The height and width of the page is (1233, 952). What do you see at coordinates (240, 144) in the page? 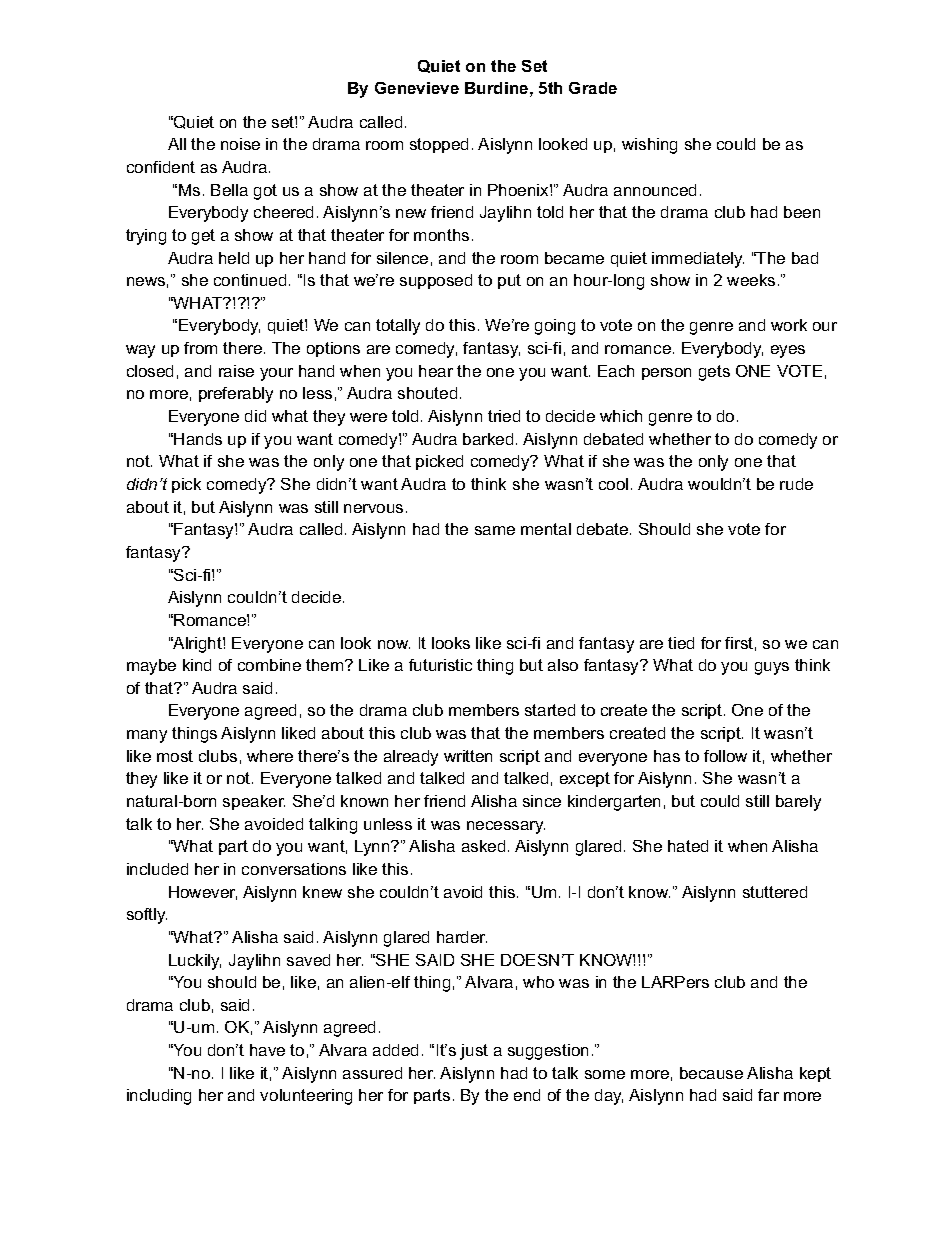
I see `noise` at bounding box center [240, 144].
